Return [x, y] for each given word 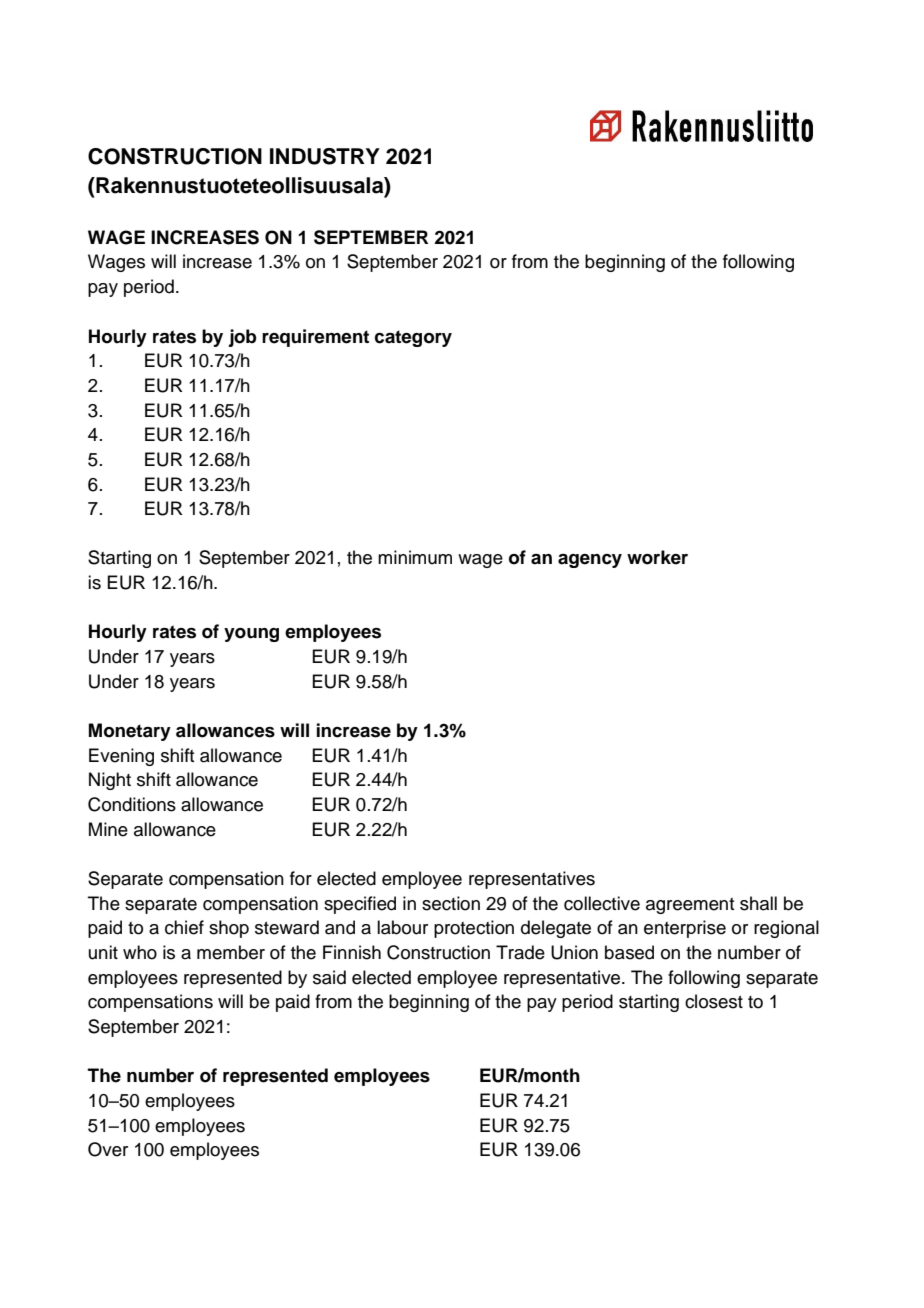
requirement [315, 338]
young [251, 635]
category [413, 338]
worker [657, 557]
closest [714, 1001]
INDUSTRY [325, 156]
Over [108, 1149]
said [329, 977]
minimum [415, 557]
